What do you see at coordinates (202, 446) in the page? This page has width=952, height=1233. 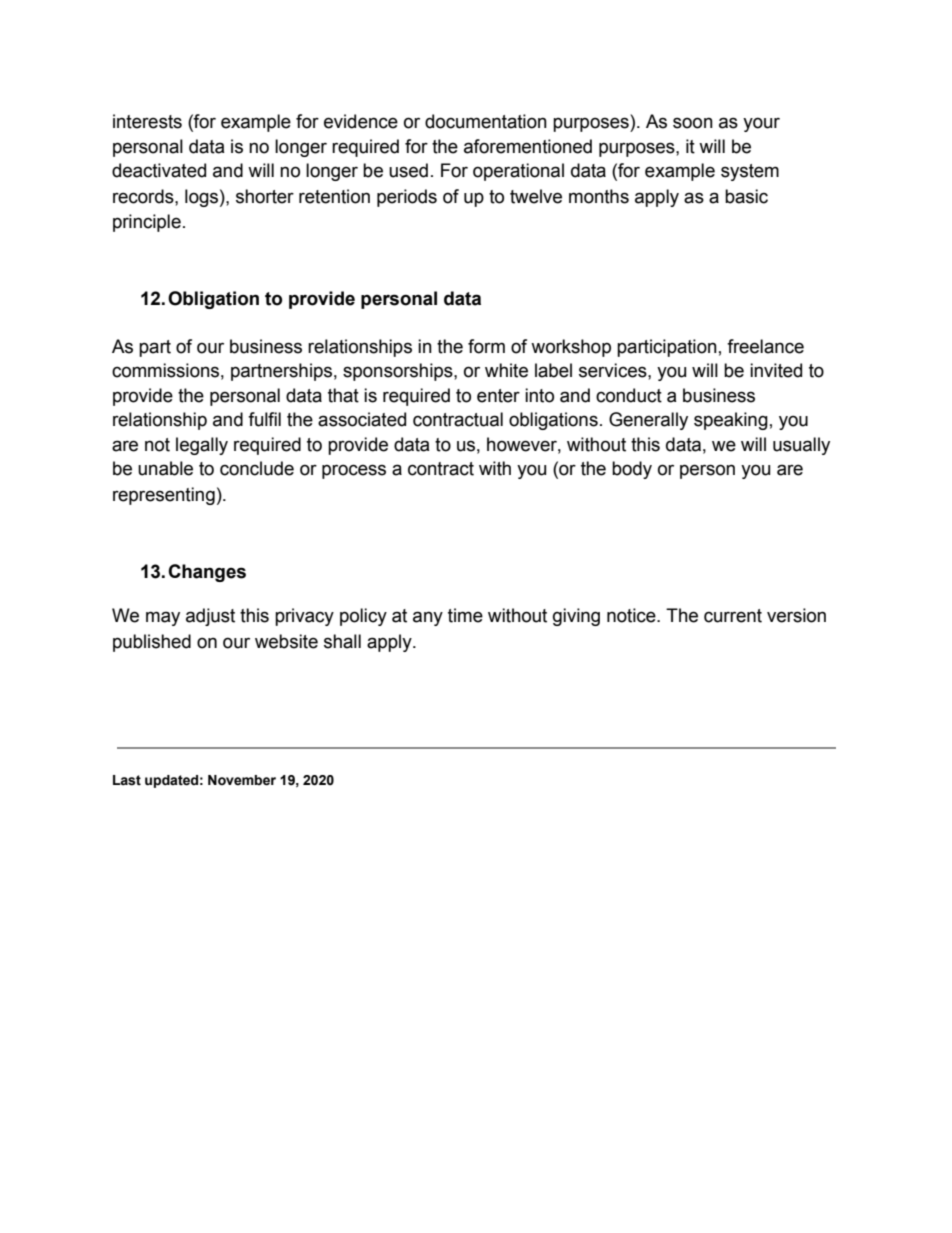 I see `legally` at bounding box center [202, 446].
